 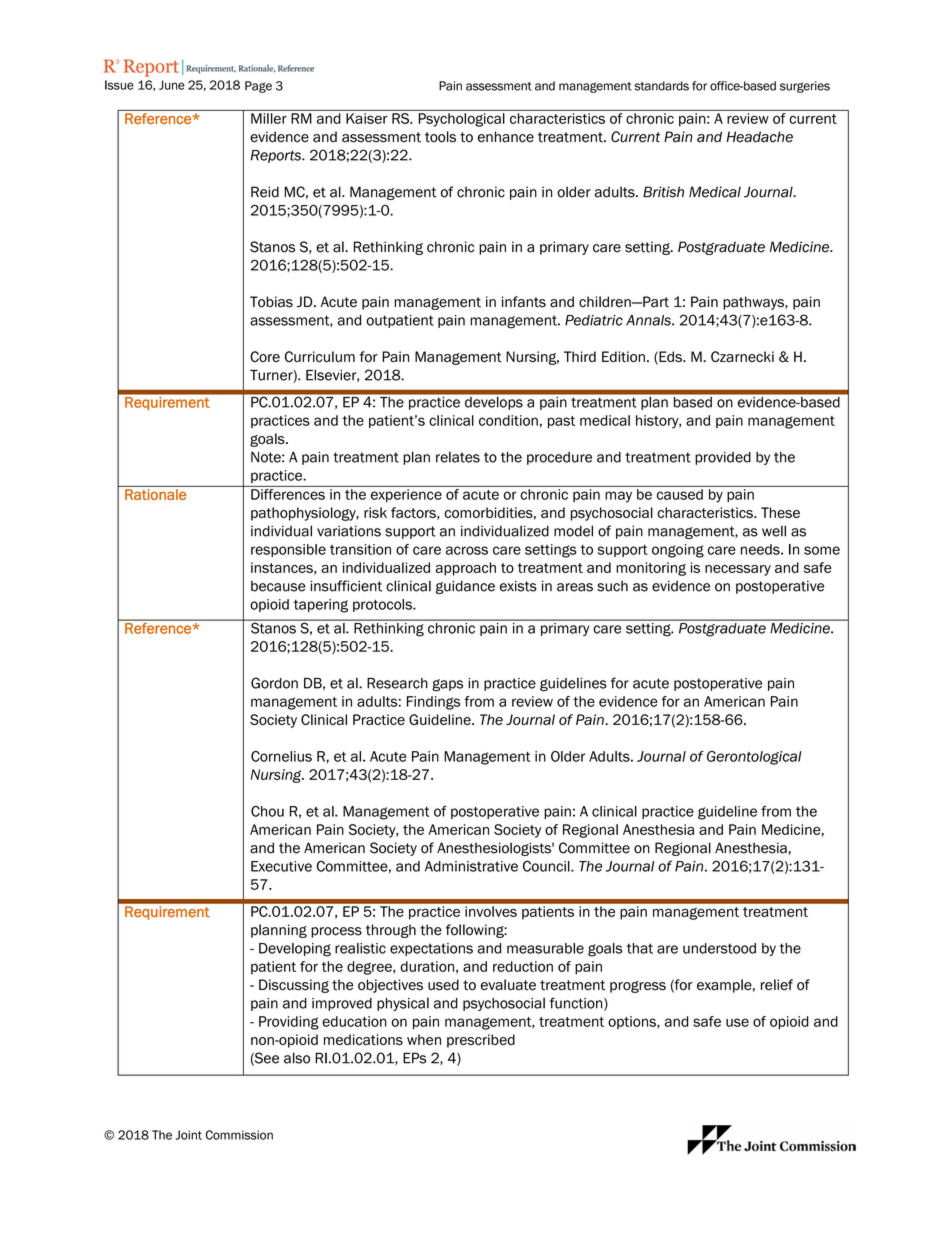 What do you see at coordinates (465, 587) in the screenshot?
I see `guidance` at bounding box center [465, 587].
